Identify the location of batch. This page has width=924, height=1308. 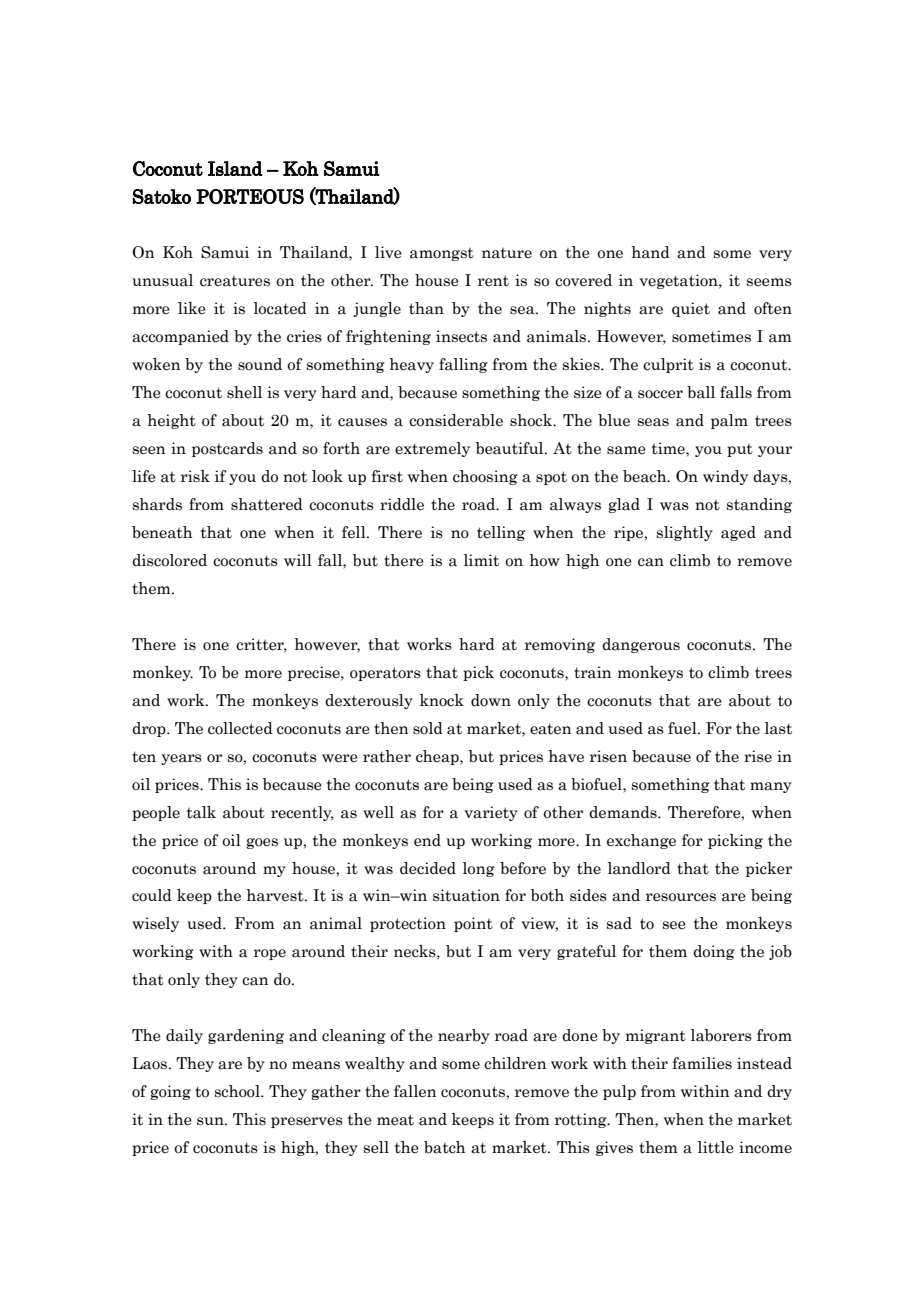
(444, 1147).
